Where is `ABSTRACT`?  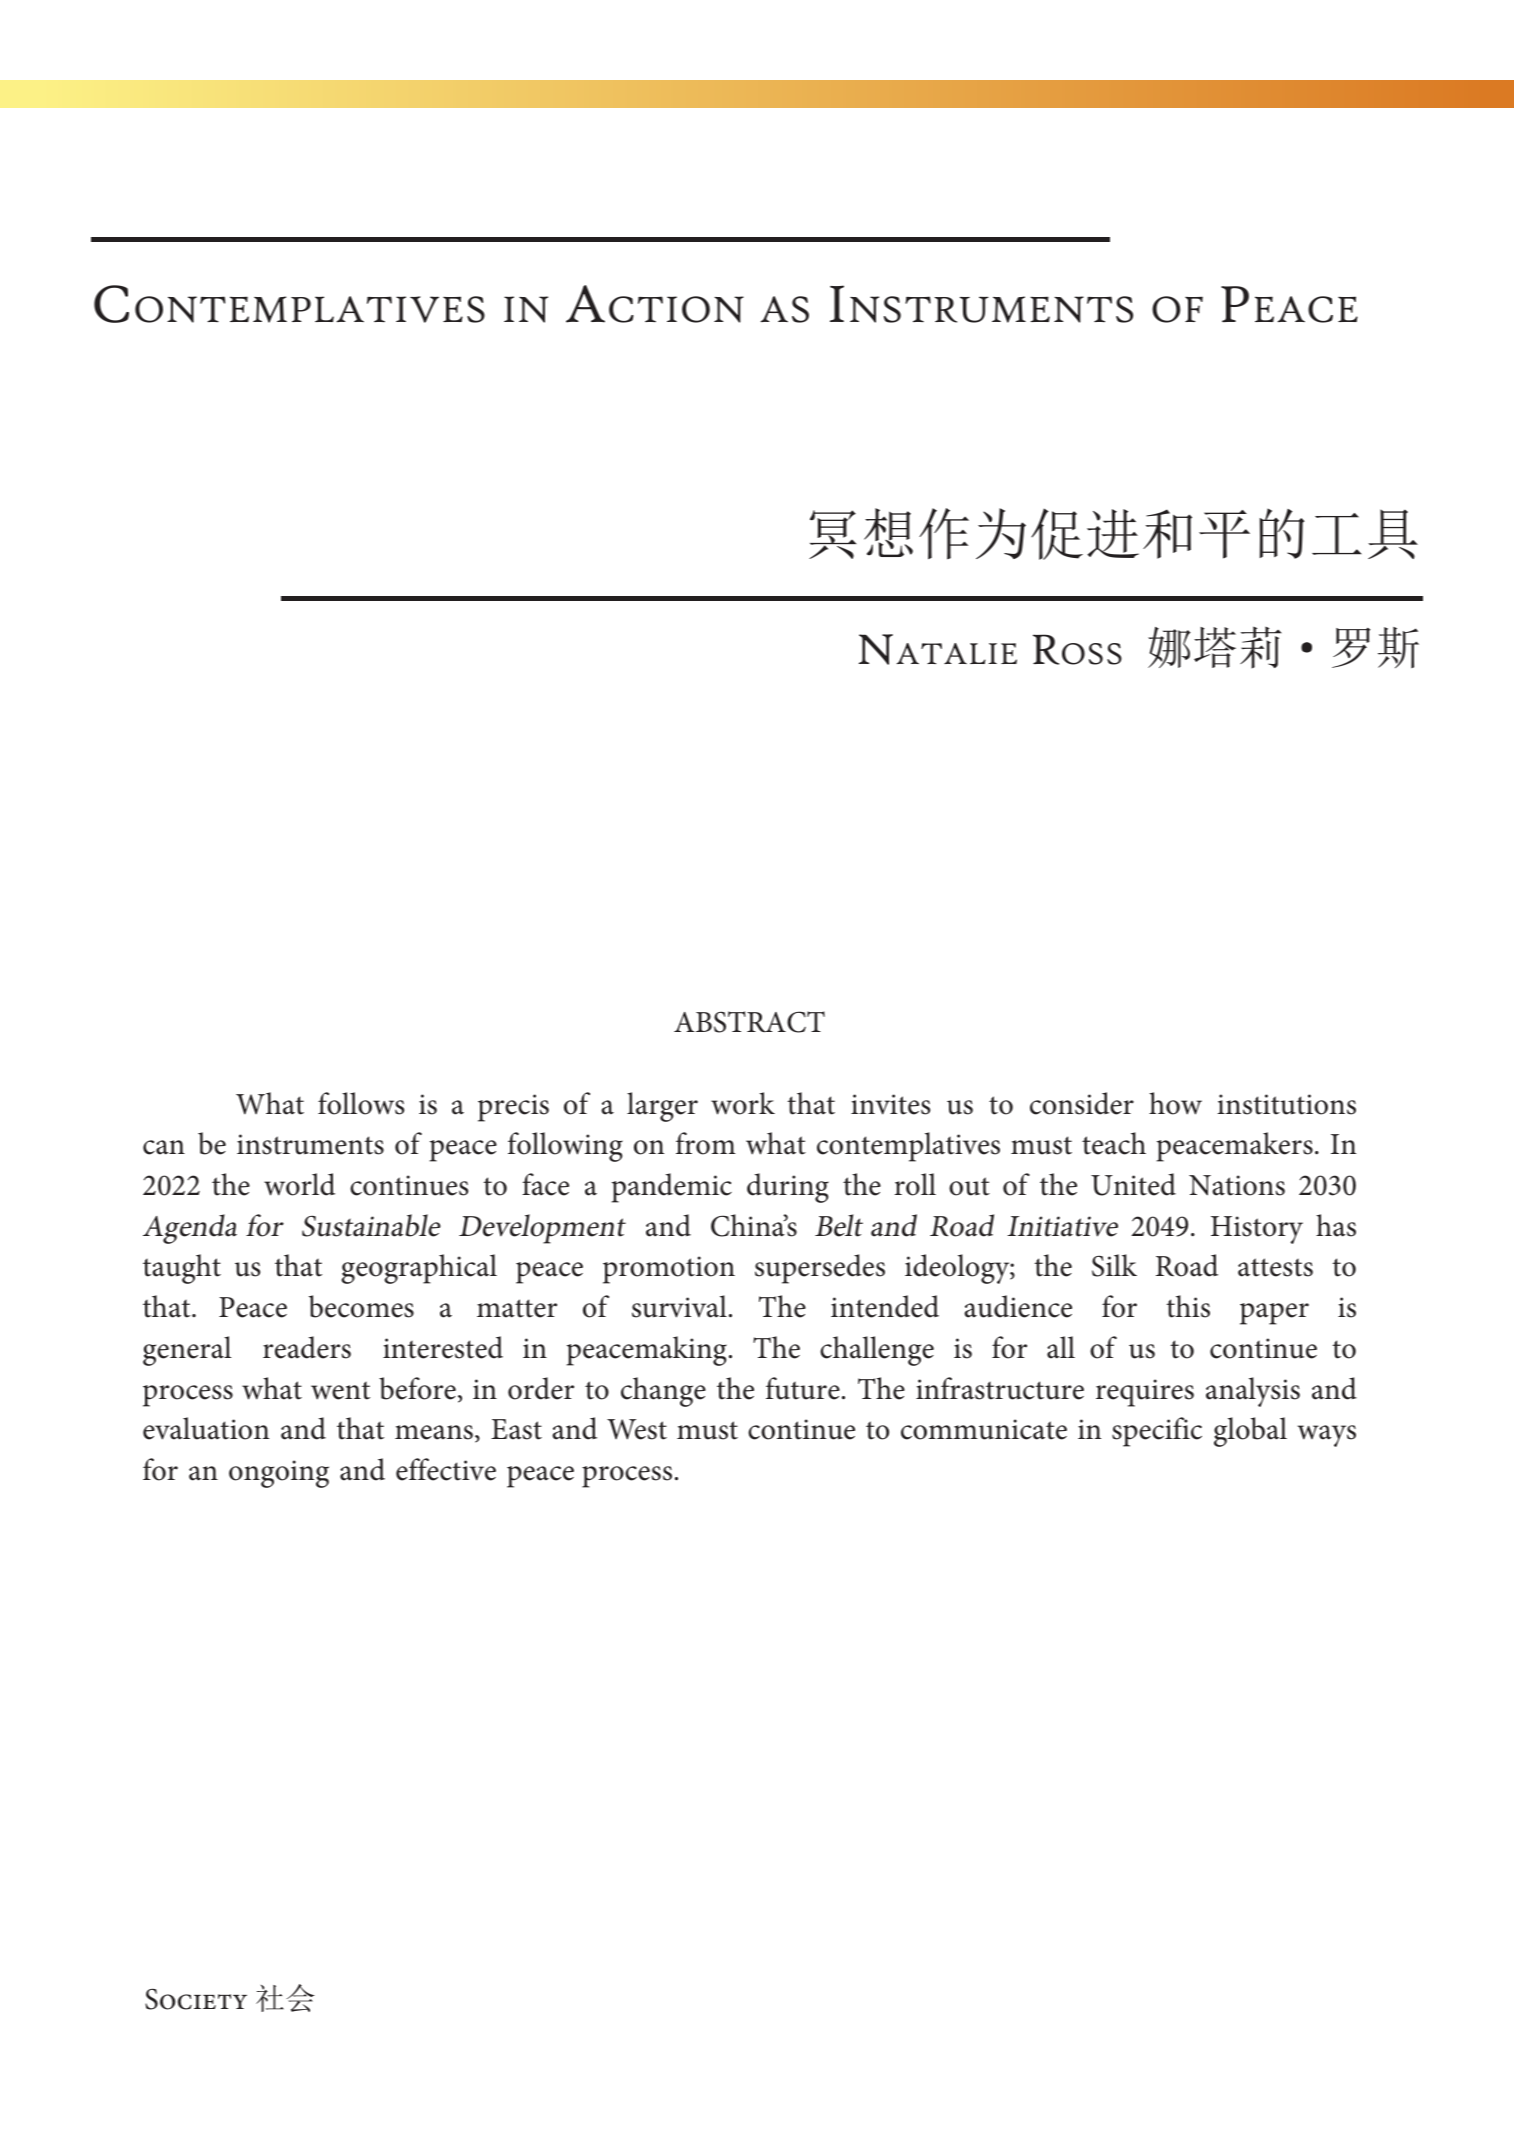 ABSTRACT is located at coordinates (749, 1022).
